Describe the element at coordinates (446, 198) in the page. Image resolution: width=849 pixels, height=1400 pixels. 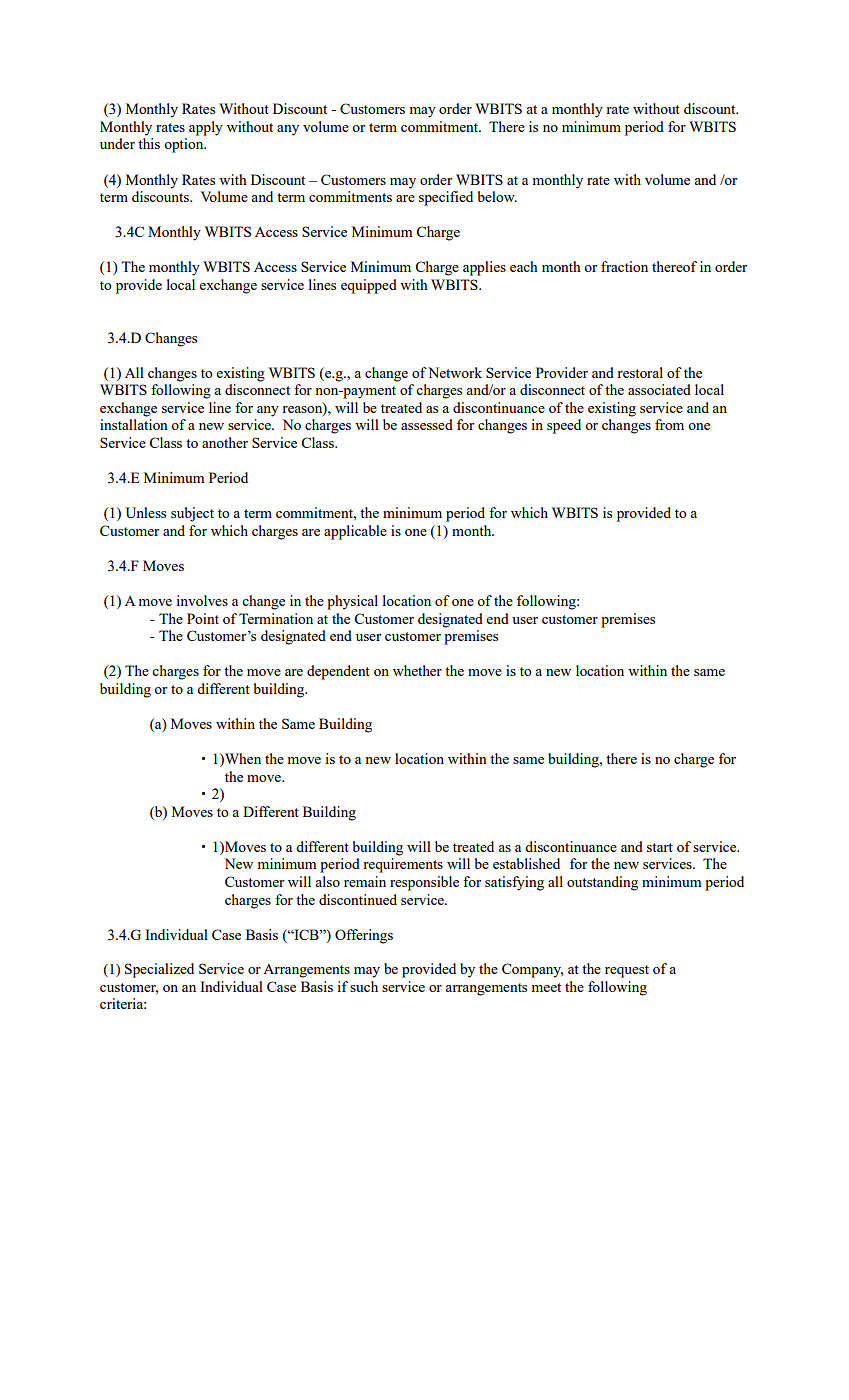
I see `specified` at that location.
